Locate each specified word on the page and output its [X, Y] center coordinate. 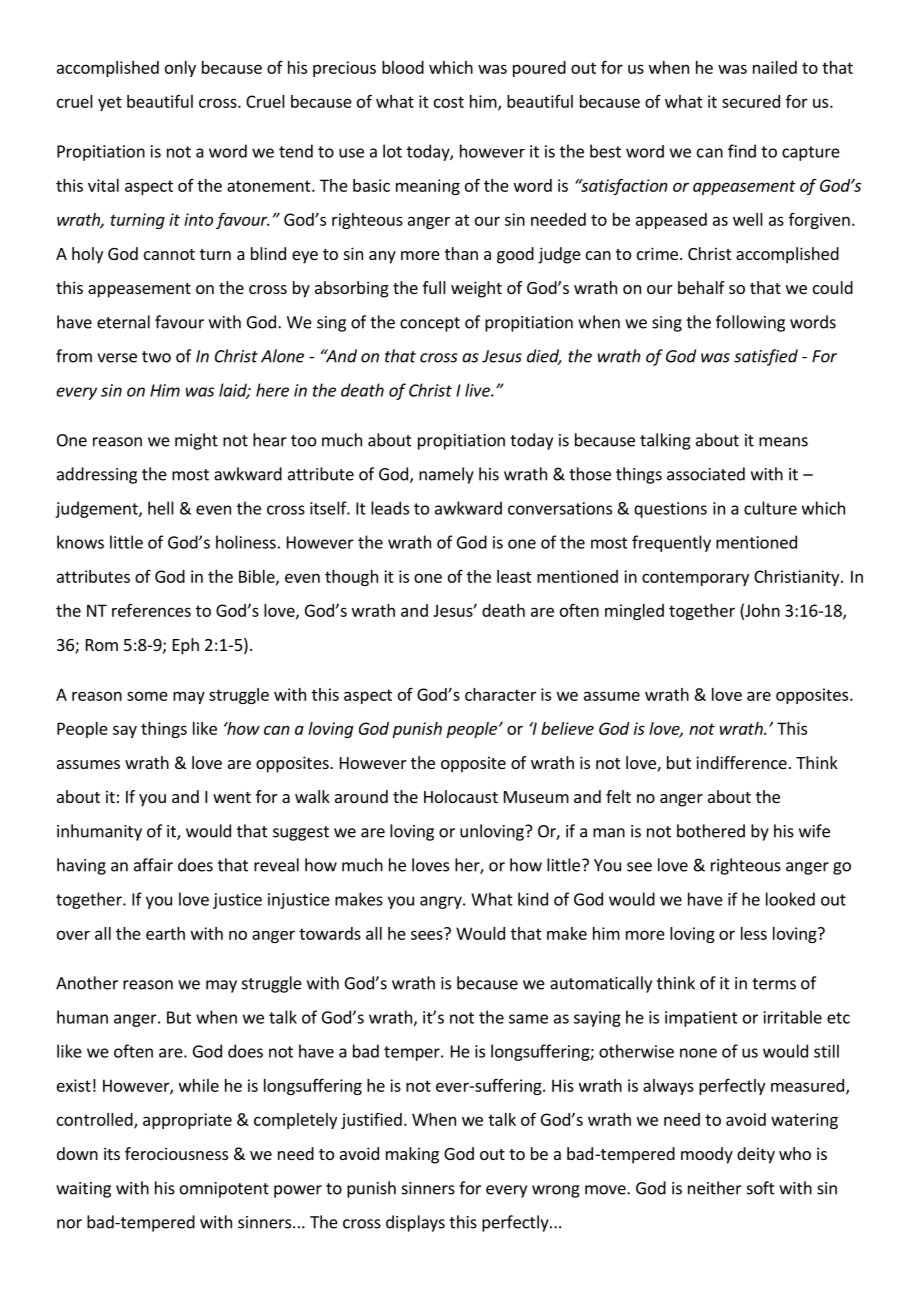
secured [751, 101]
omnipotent [224, 1190]
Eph [186, 646]
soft [761, 1188]
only [180, 69]
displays [415, 1223]
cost [449, 102]
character [500, 694]
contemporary [695, 578]
